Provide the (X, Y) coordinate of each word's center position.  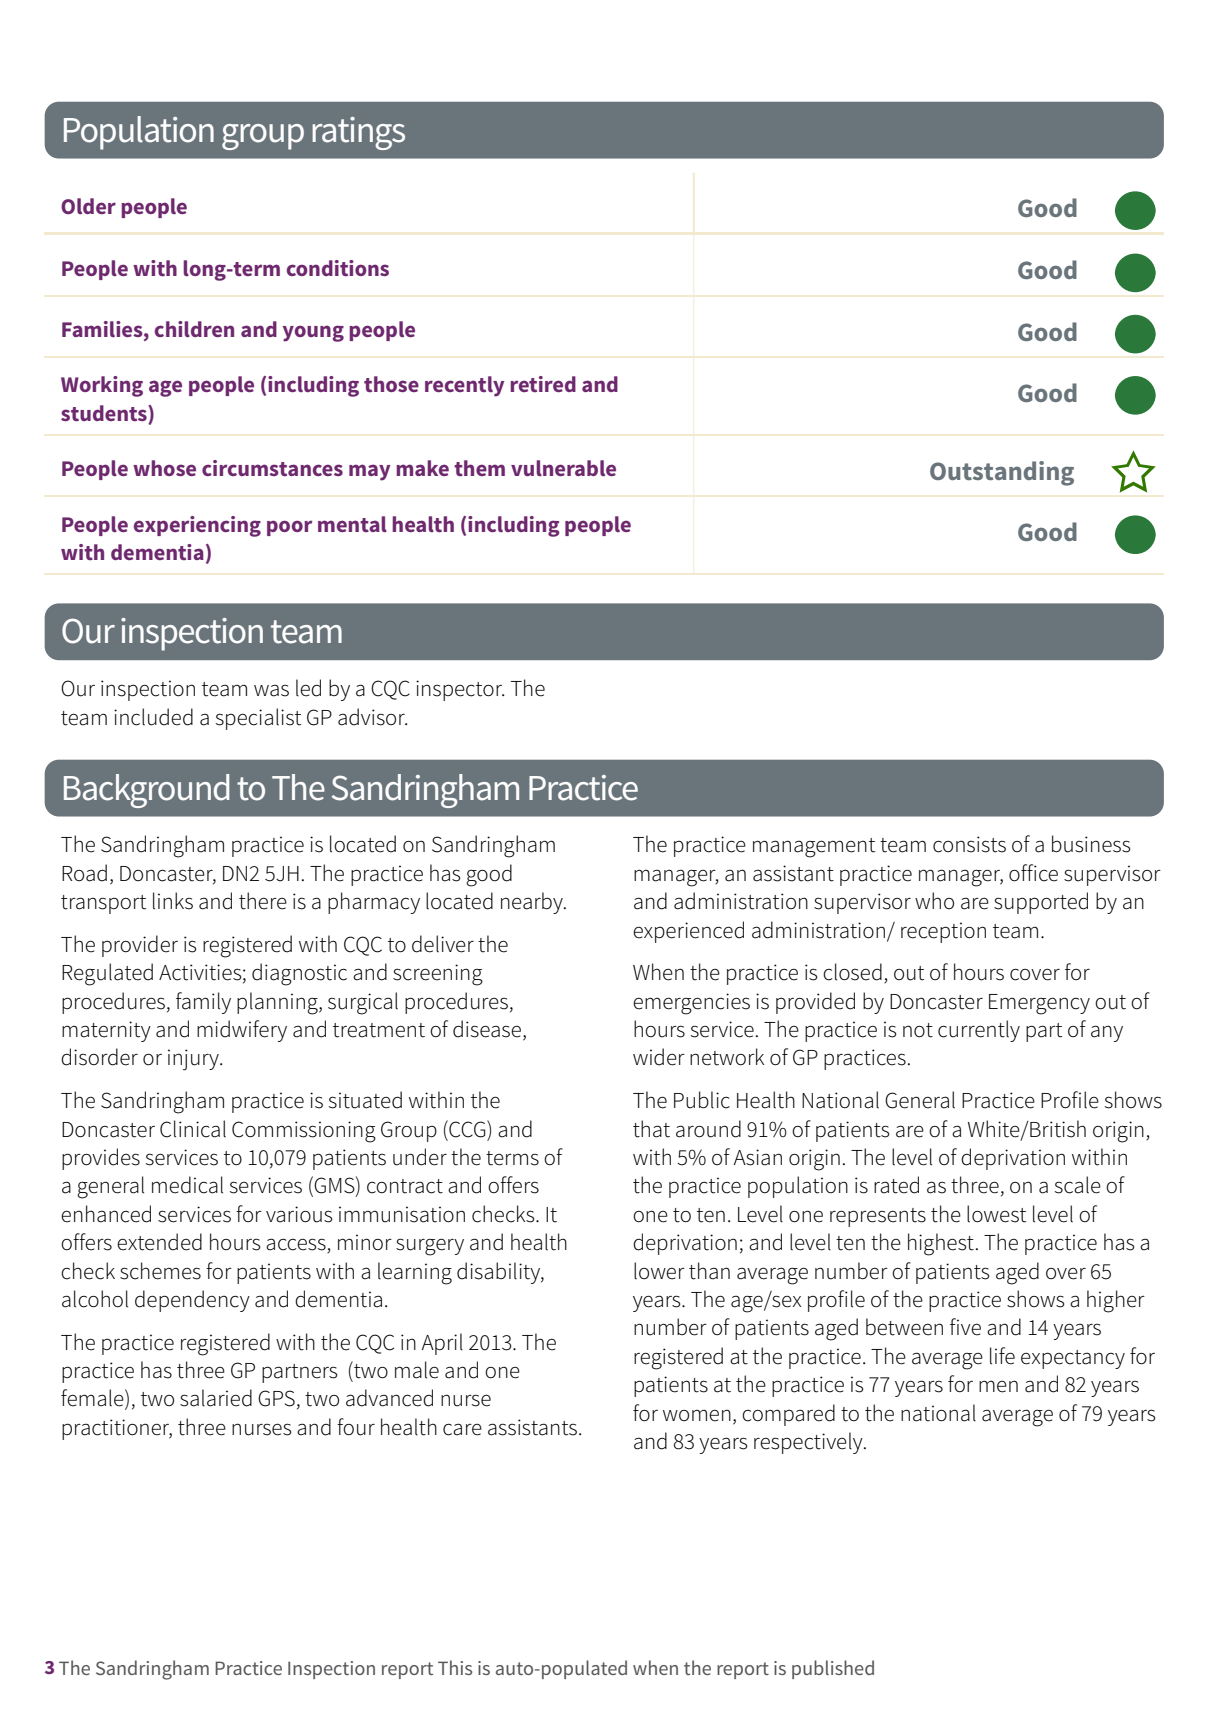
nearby (533, 903)
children (194, 329)
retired (543, 384)
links (173, 901)
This (455, 1667)
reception (943, 932)
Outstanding (1002, 473)
